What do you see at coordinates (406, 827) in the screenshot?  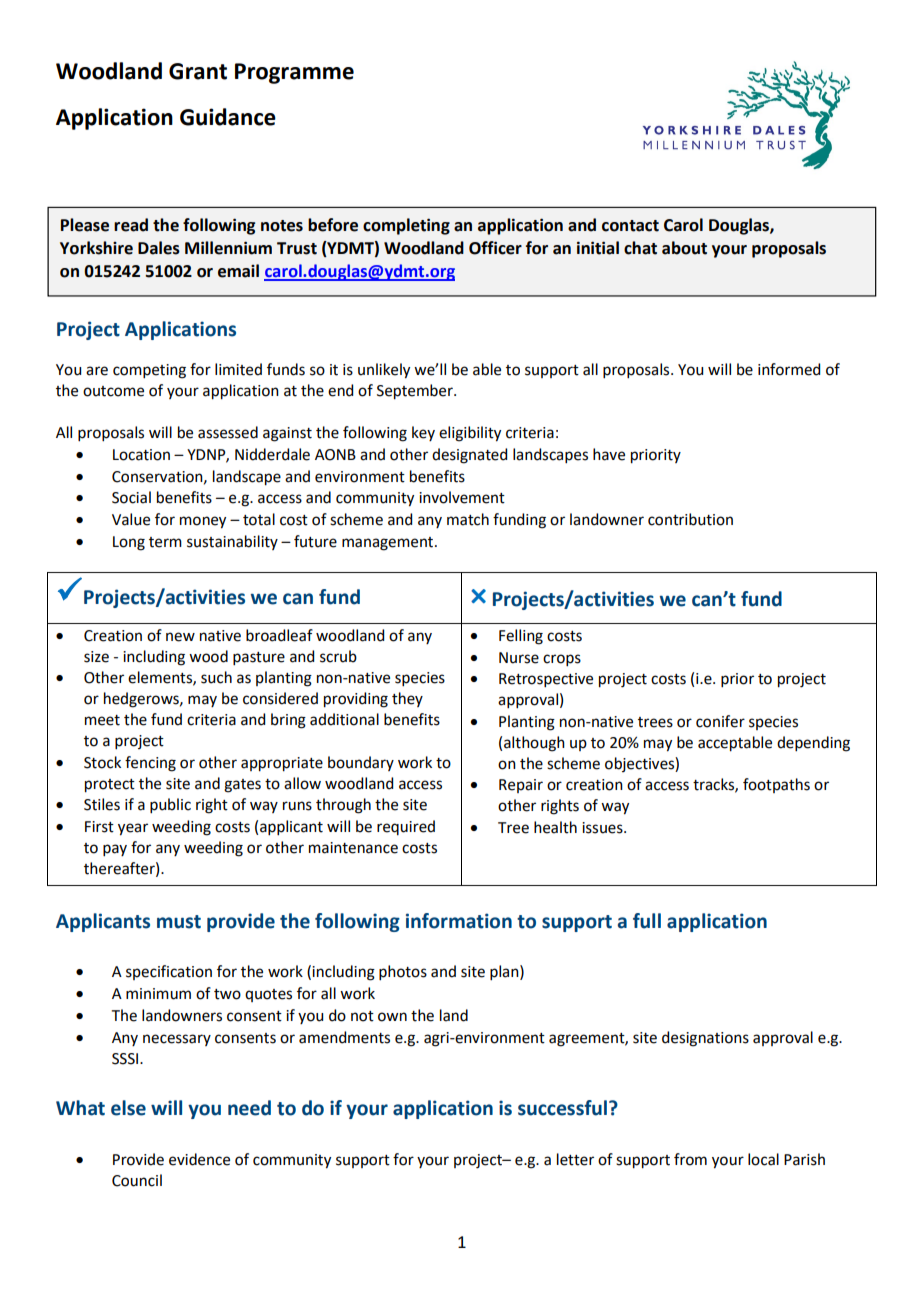 I see `required` at bounding box center [406, 827].
